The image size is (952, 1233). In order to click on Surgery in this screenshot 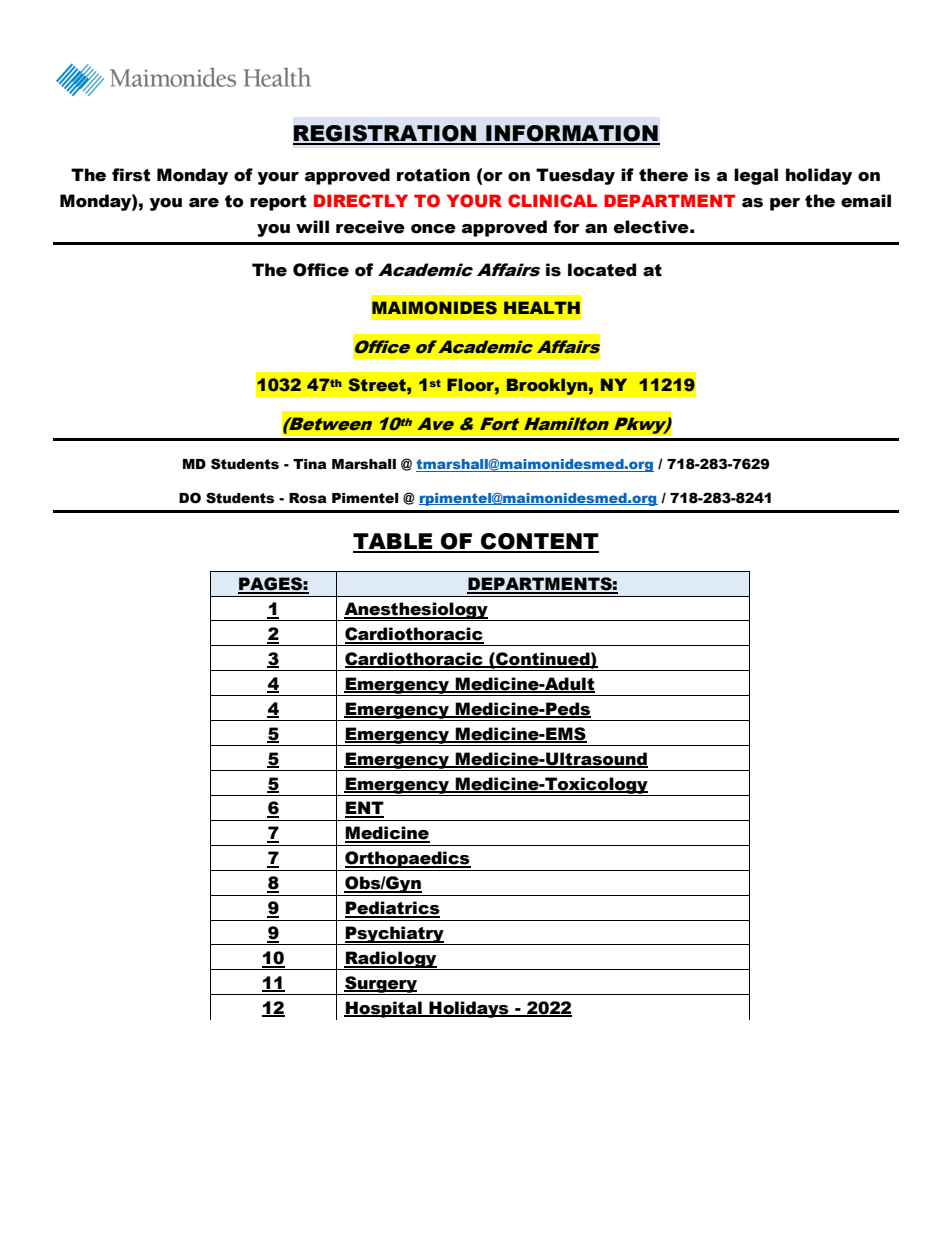, I will do `click(381, 985)`.
